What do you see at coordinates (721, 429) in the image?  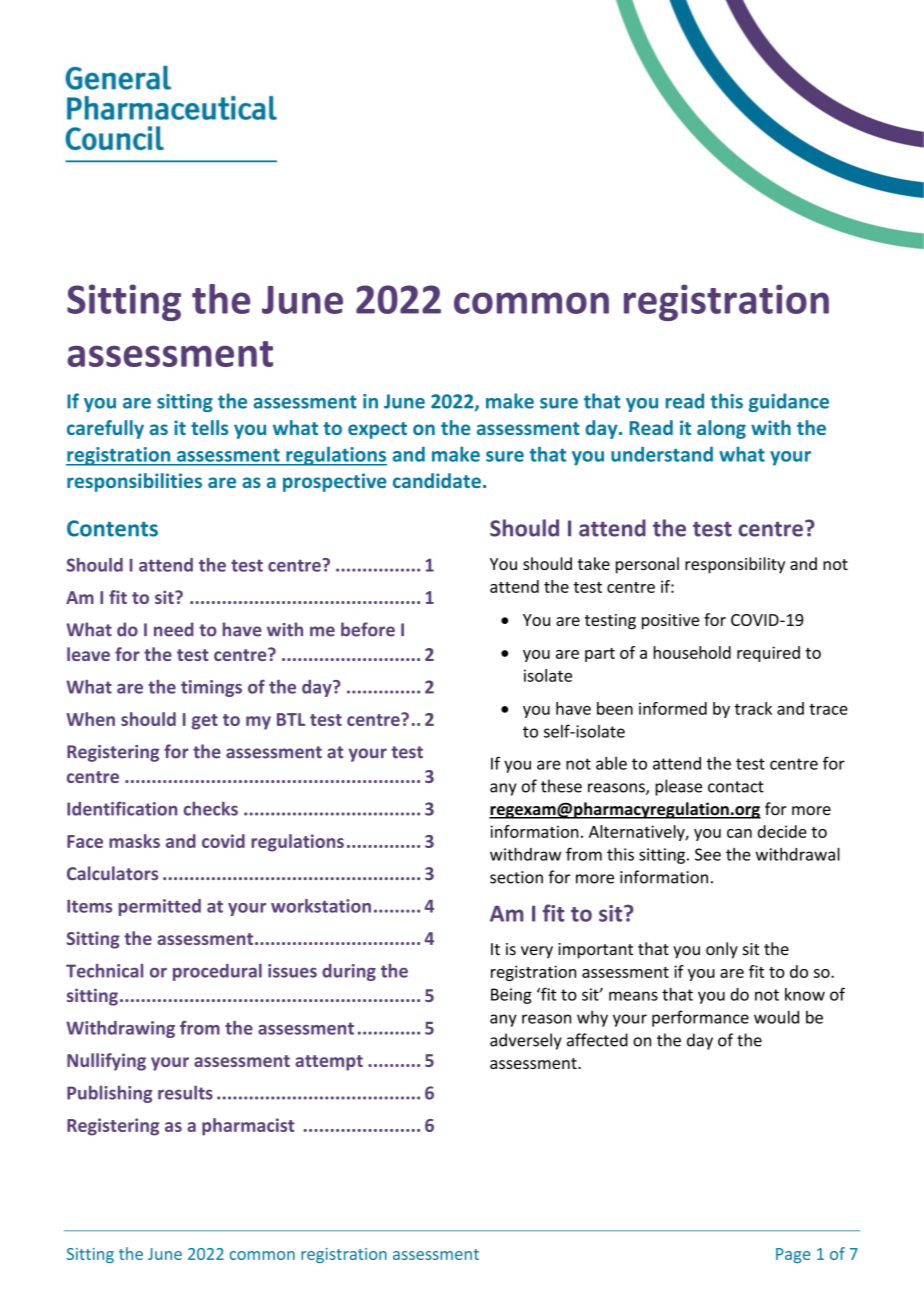 I see `along` at bounding box center [721, 429].
